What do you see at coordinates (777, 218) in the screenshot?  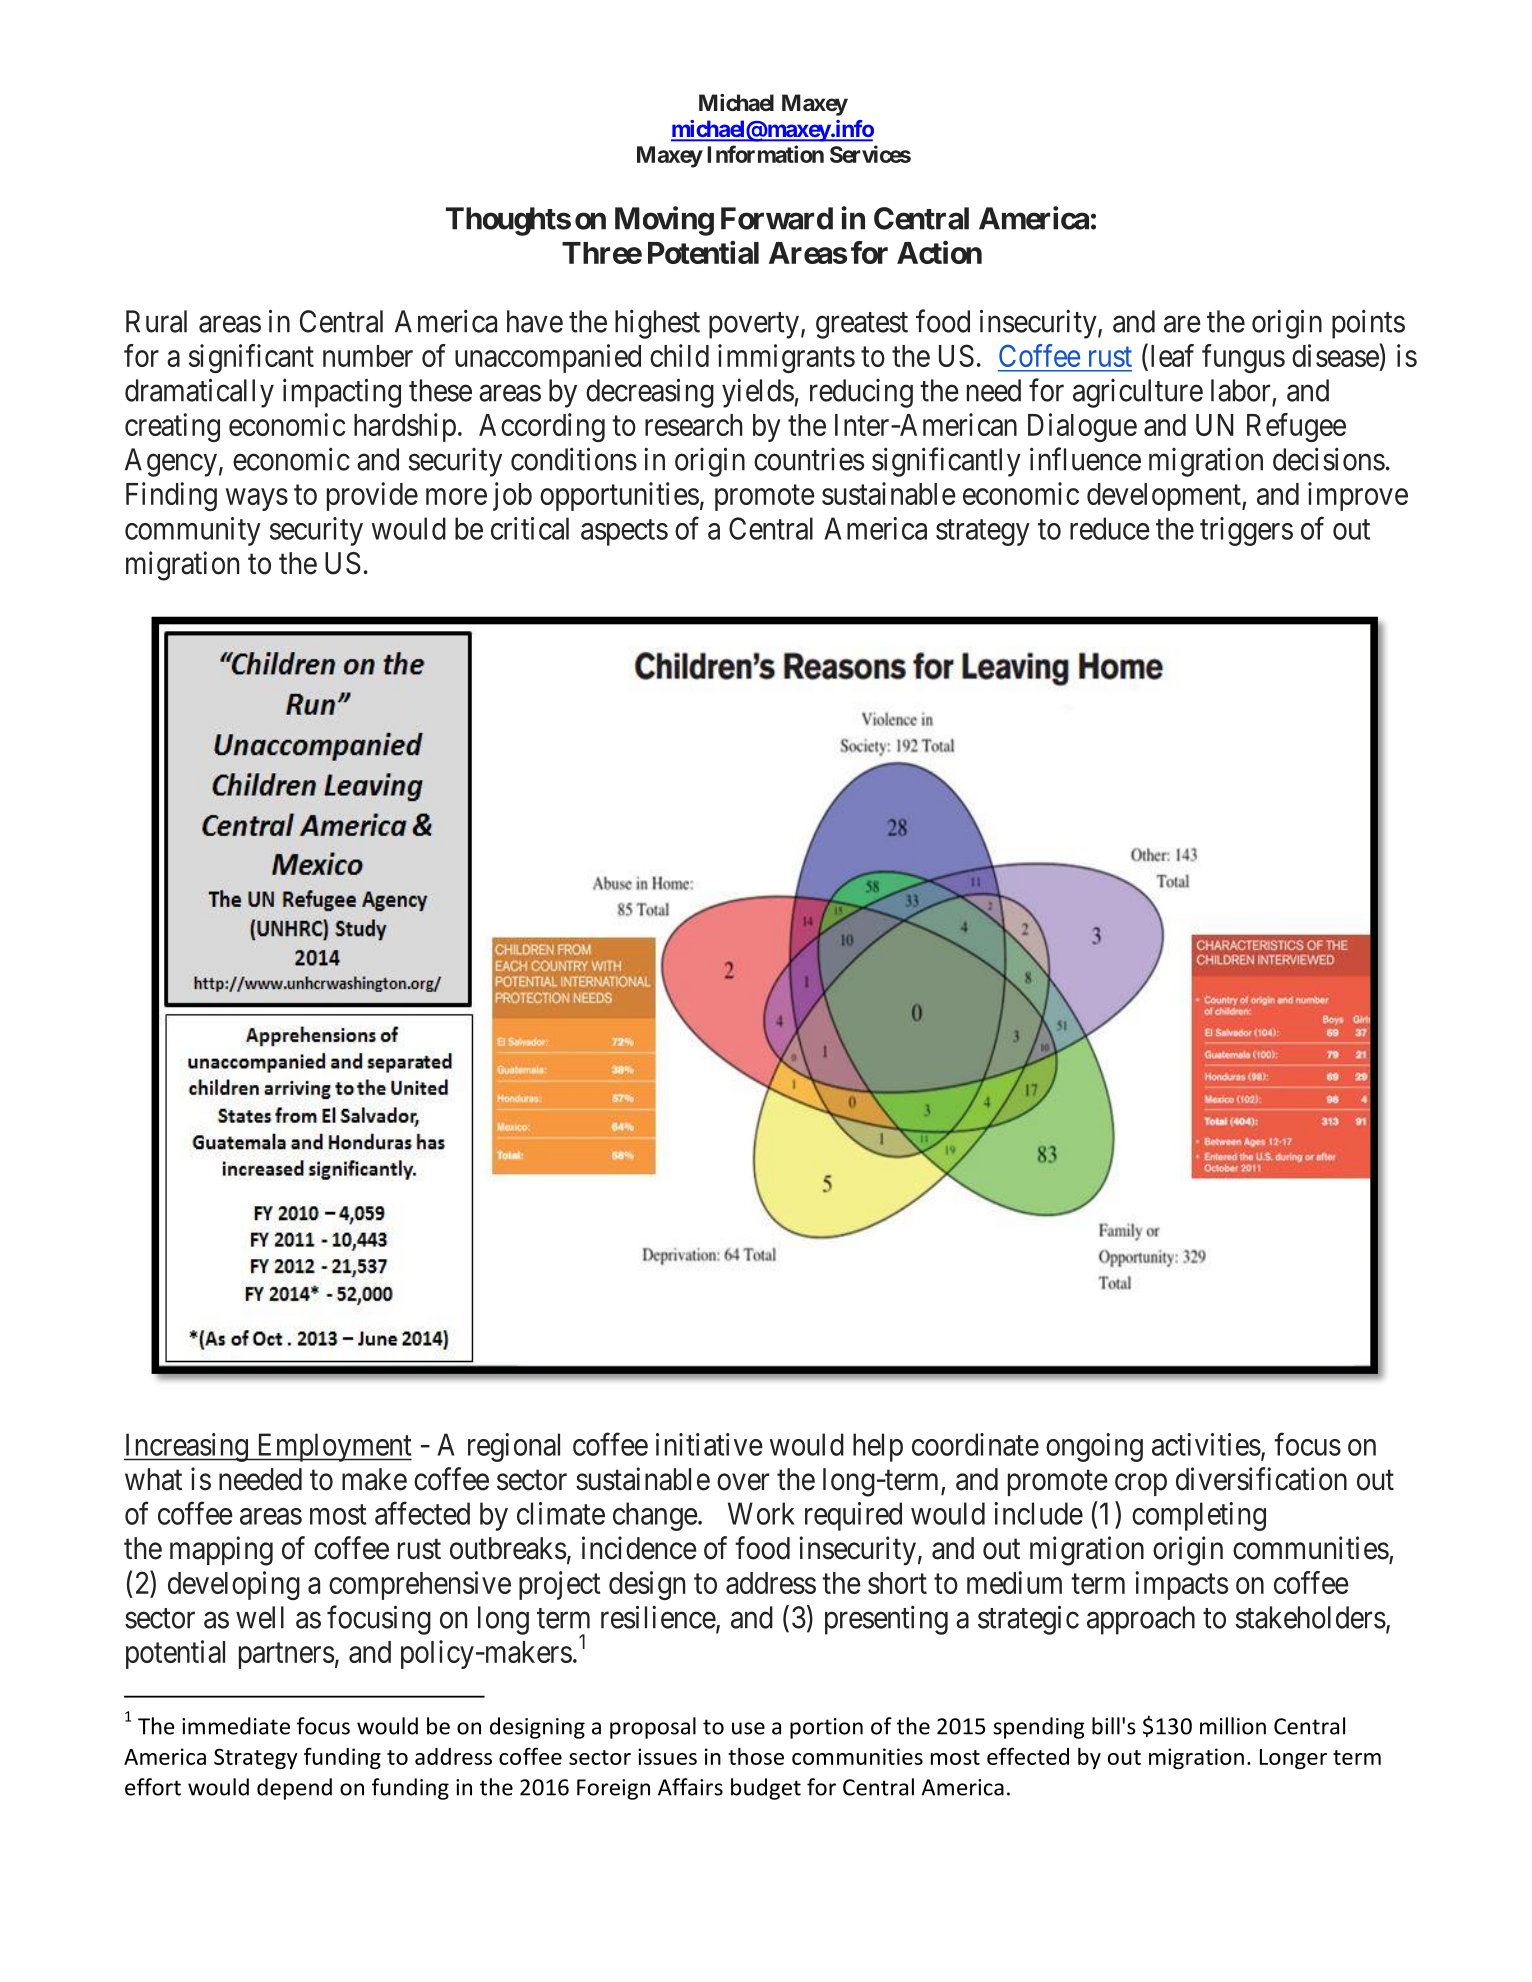 I see `Forward` at bounding box center [777, 218].
